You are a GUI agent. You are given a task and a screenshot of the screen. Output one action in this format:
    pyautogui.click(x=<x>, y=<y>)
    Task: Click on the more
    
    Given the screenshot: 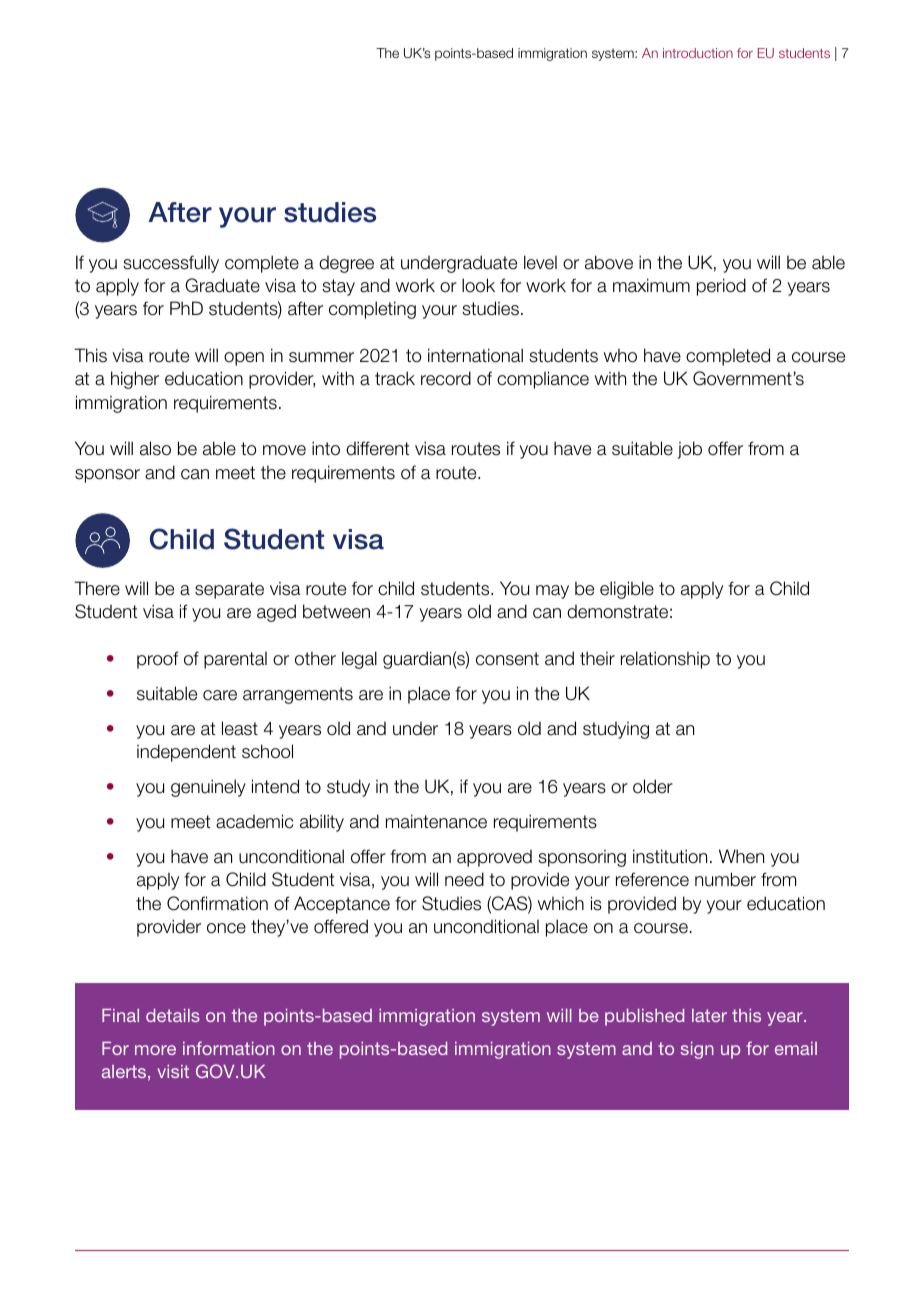 What is the action you would take?
    pyautogui.click(x=155, y=1050)
